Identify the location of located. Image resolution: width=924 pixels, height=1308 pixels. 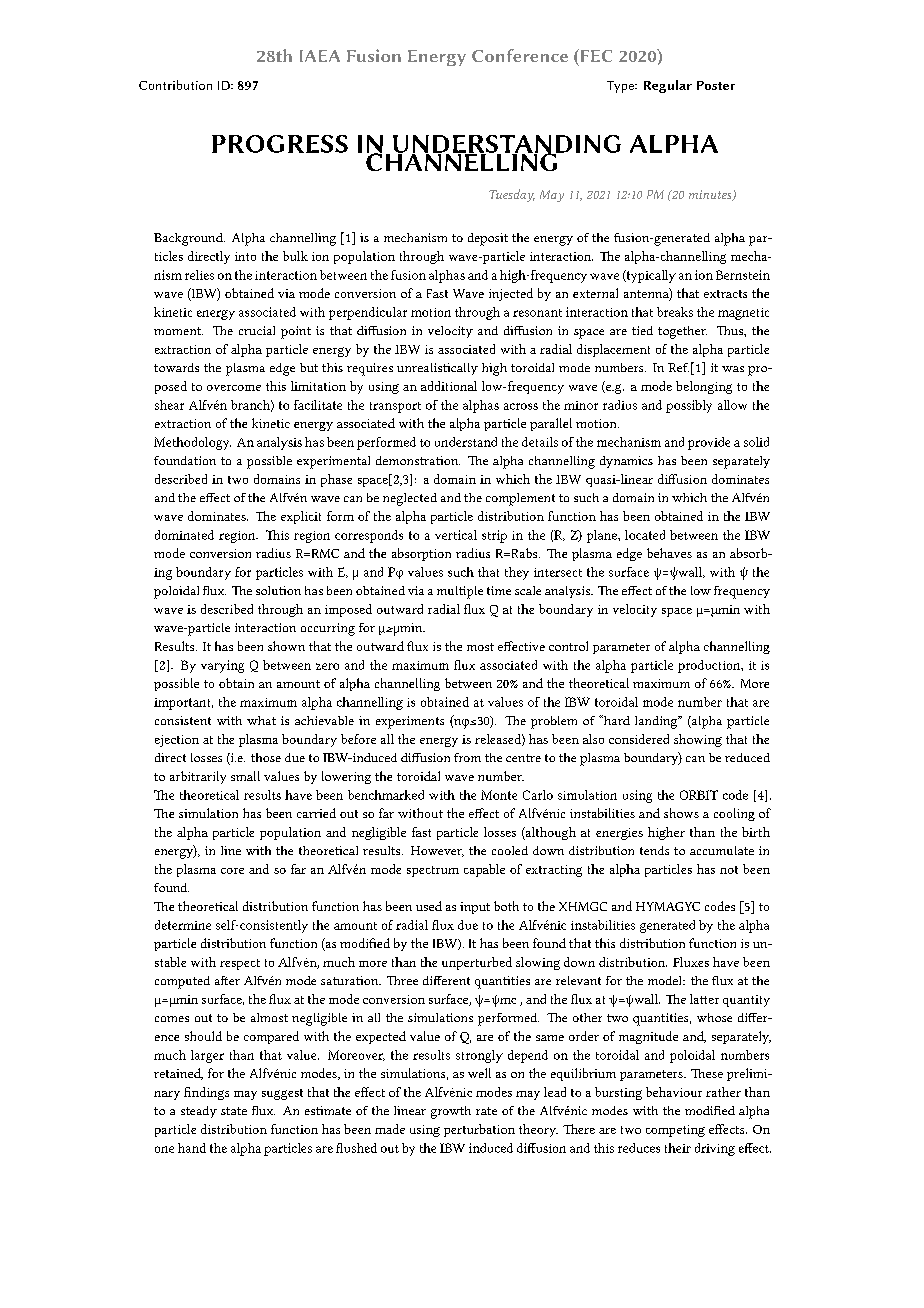
(645, 535).
